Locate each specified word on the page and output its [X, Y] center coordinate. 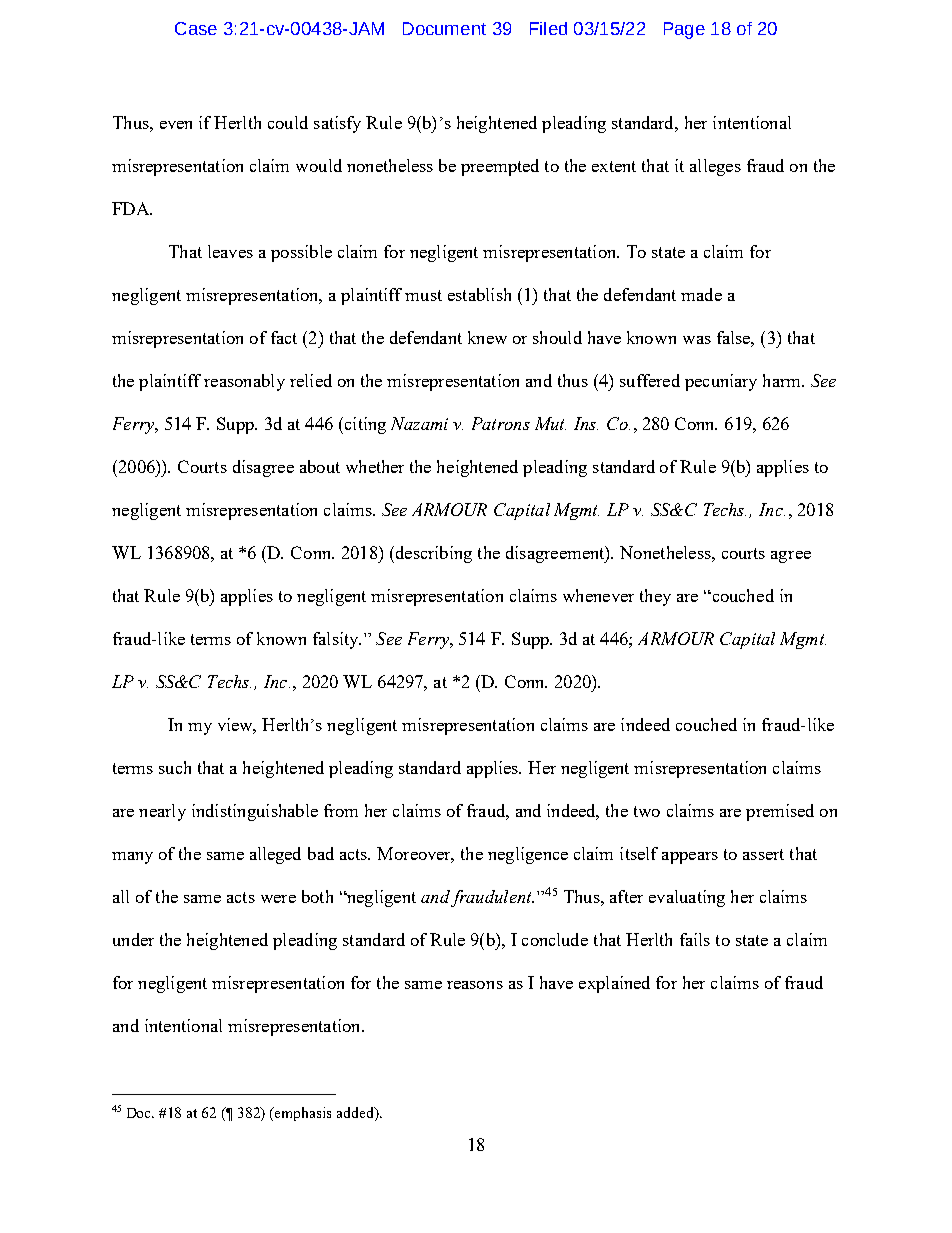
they [655, 597]
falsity [337, 640]
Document [444, 28]
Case [196, 28]
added [356, 1112]
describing [432, 554]
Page [684, 30]
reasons [475, 985]
